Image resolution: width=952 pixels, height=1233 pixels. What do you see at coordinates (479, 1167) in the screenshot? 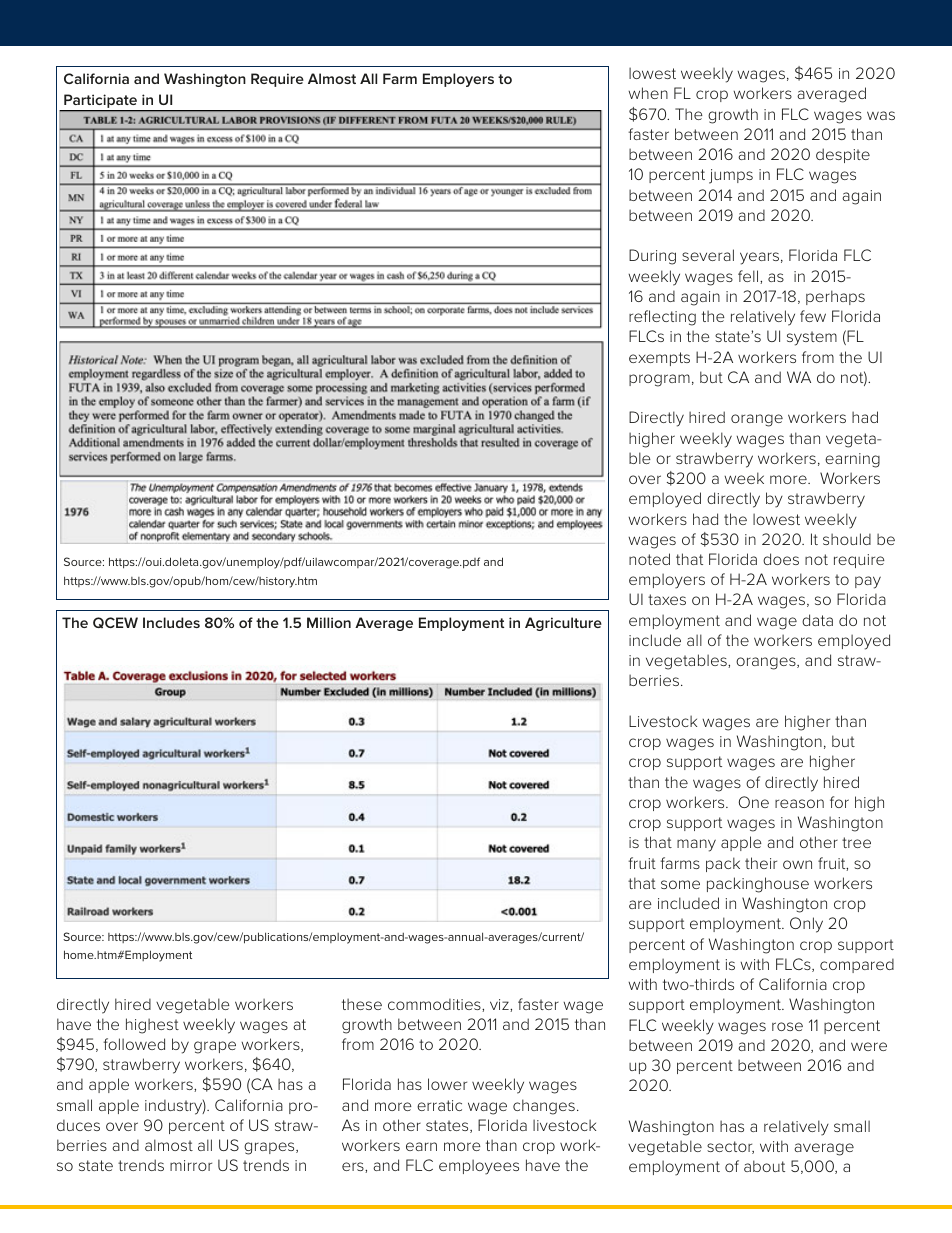
I see `employees` at bounding box center [479, 1167].
